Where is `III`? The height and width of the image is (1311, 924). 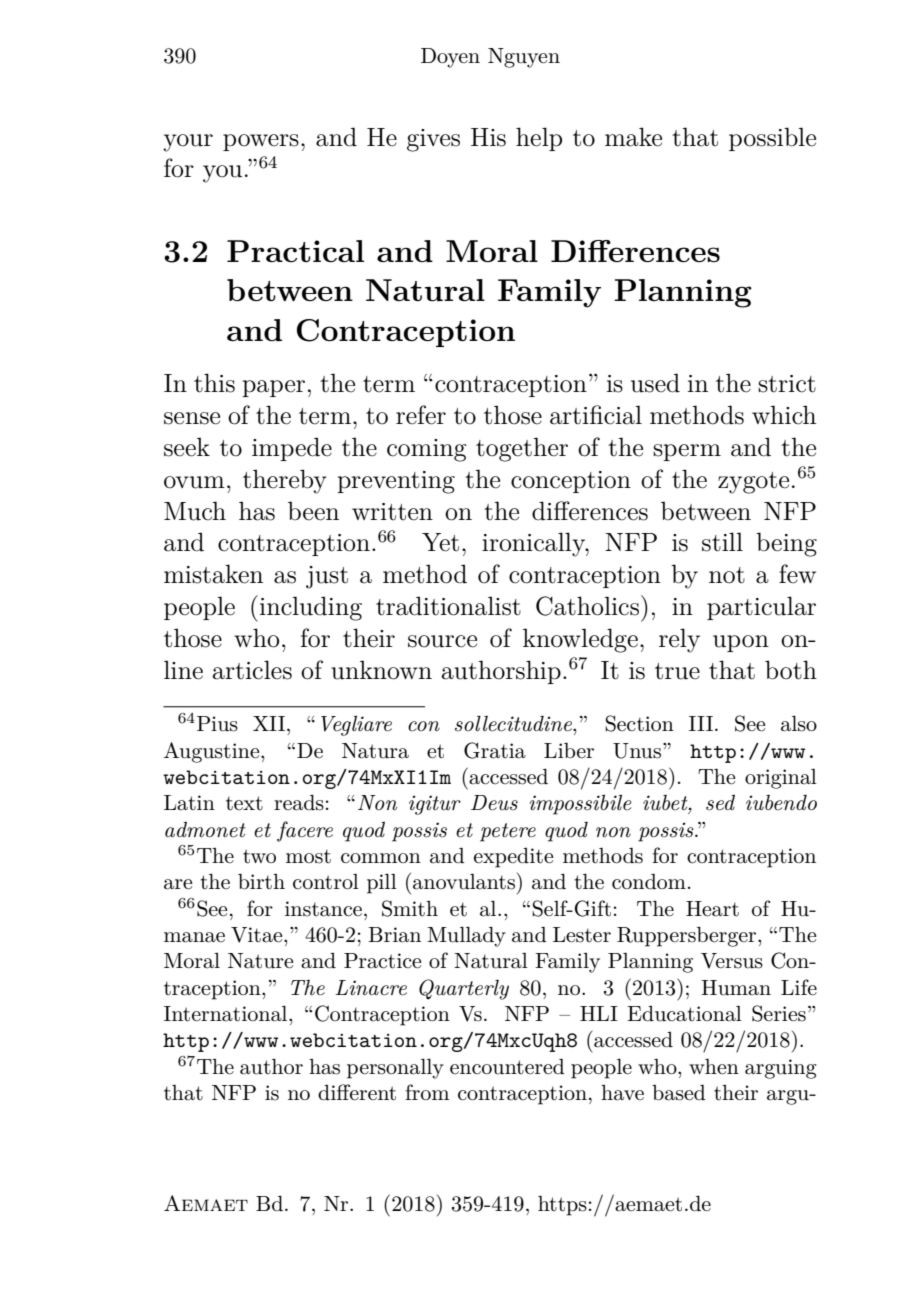 III is located at coordinates (701, 723).
